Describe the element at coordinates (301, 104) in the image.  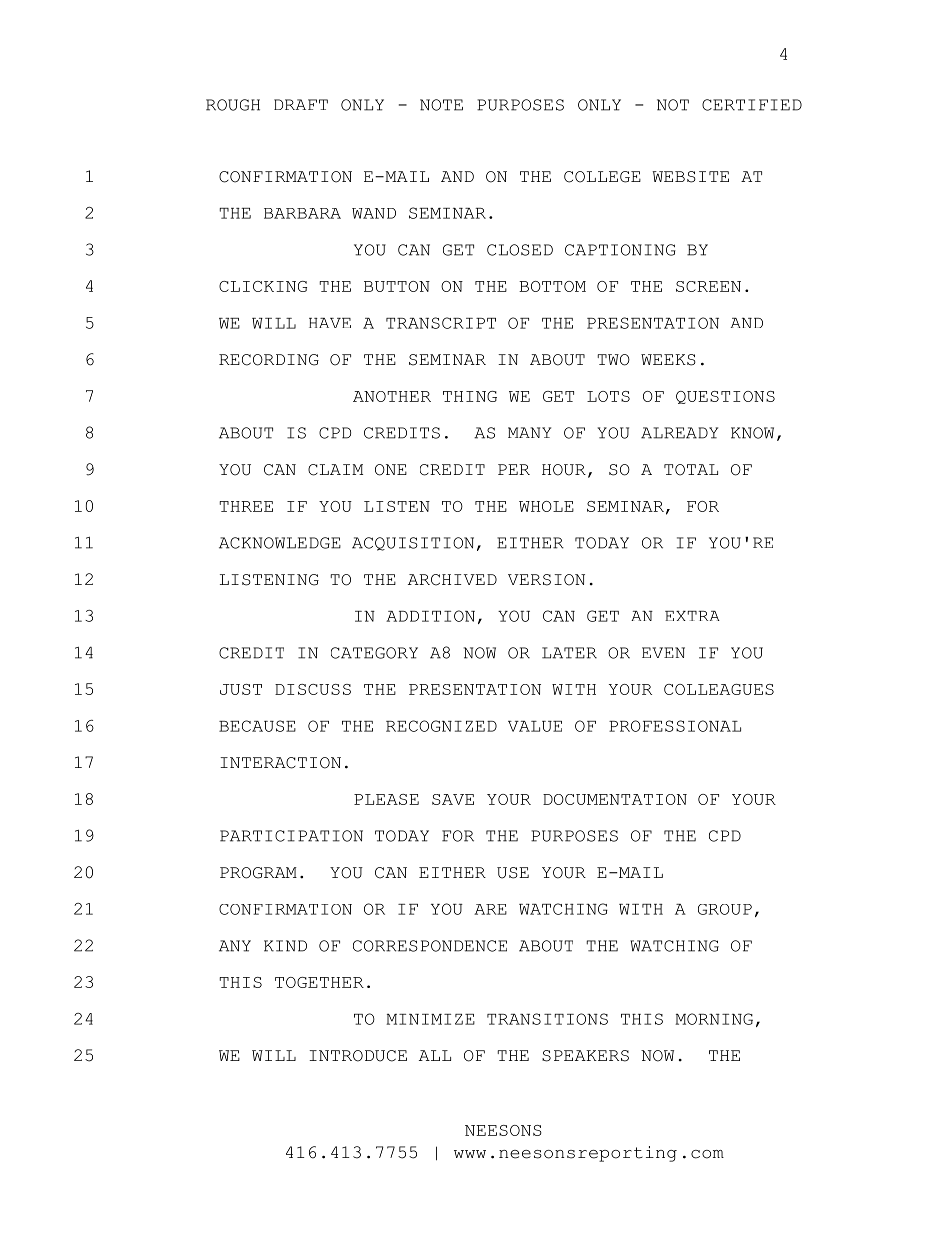
I see `DRAFT` at that location.
